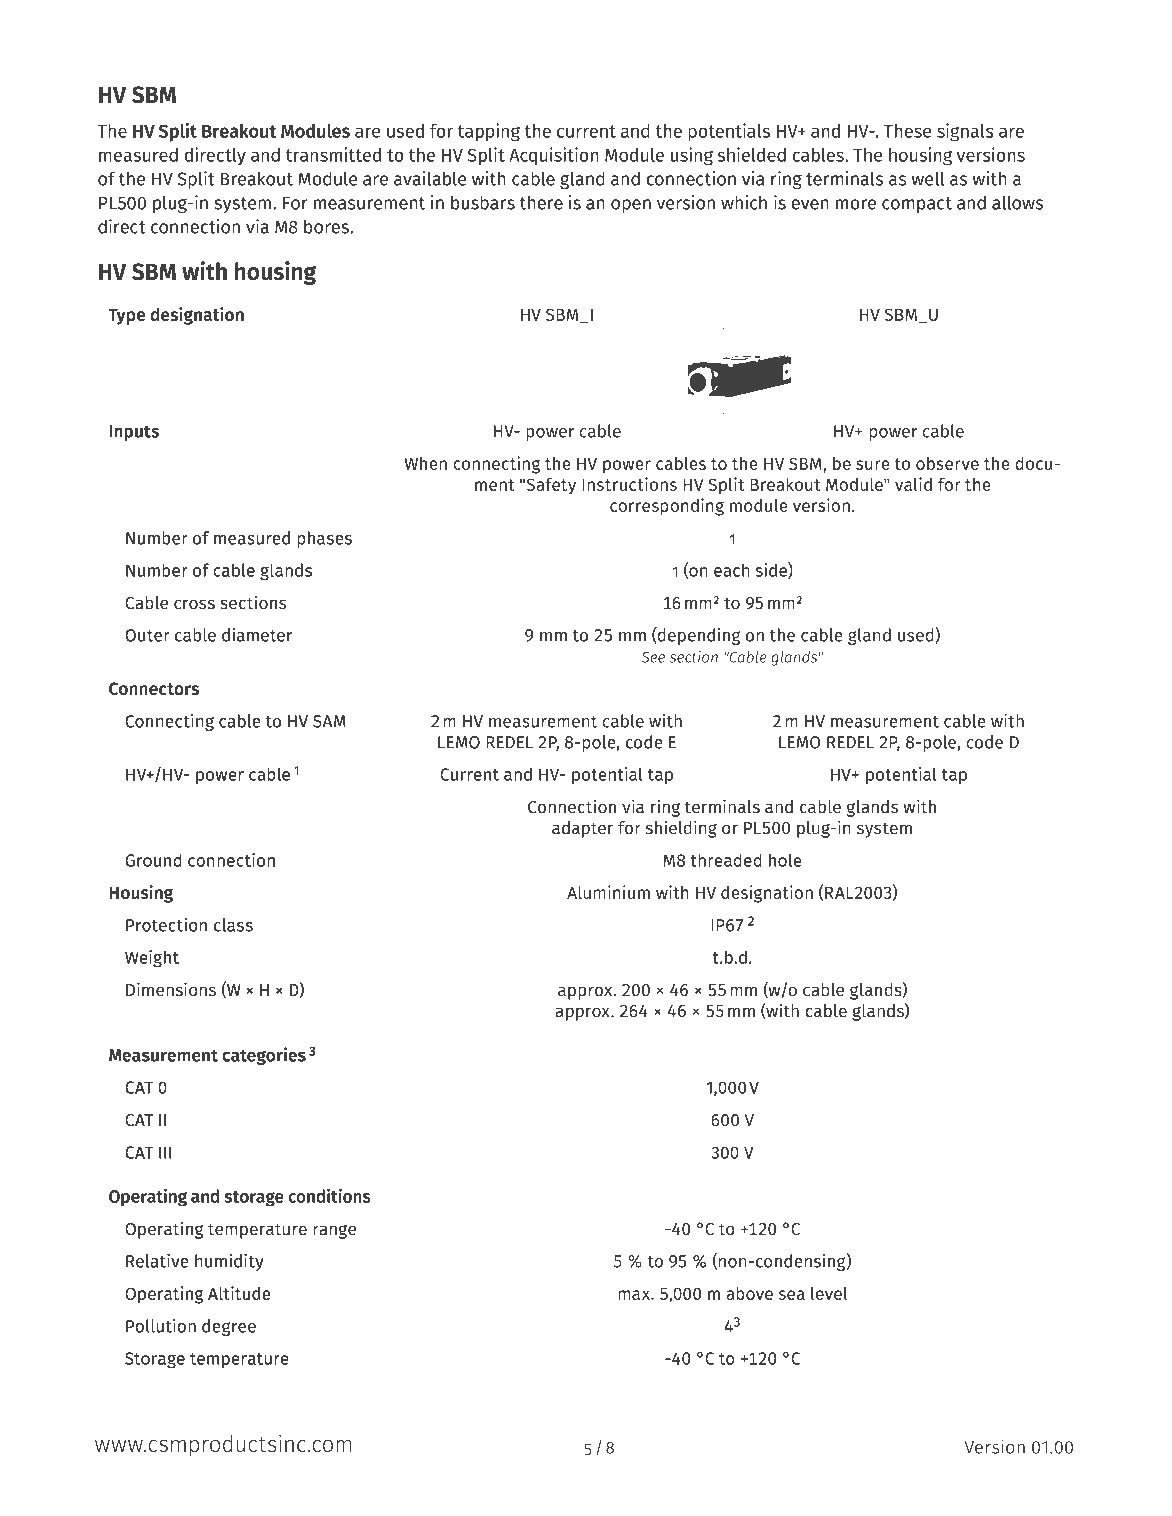  What do you see at coordinates (653, 657) in the screenshot?
I see `See` at bounding box center [653, 657].
